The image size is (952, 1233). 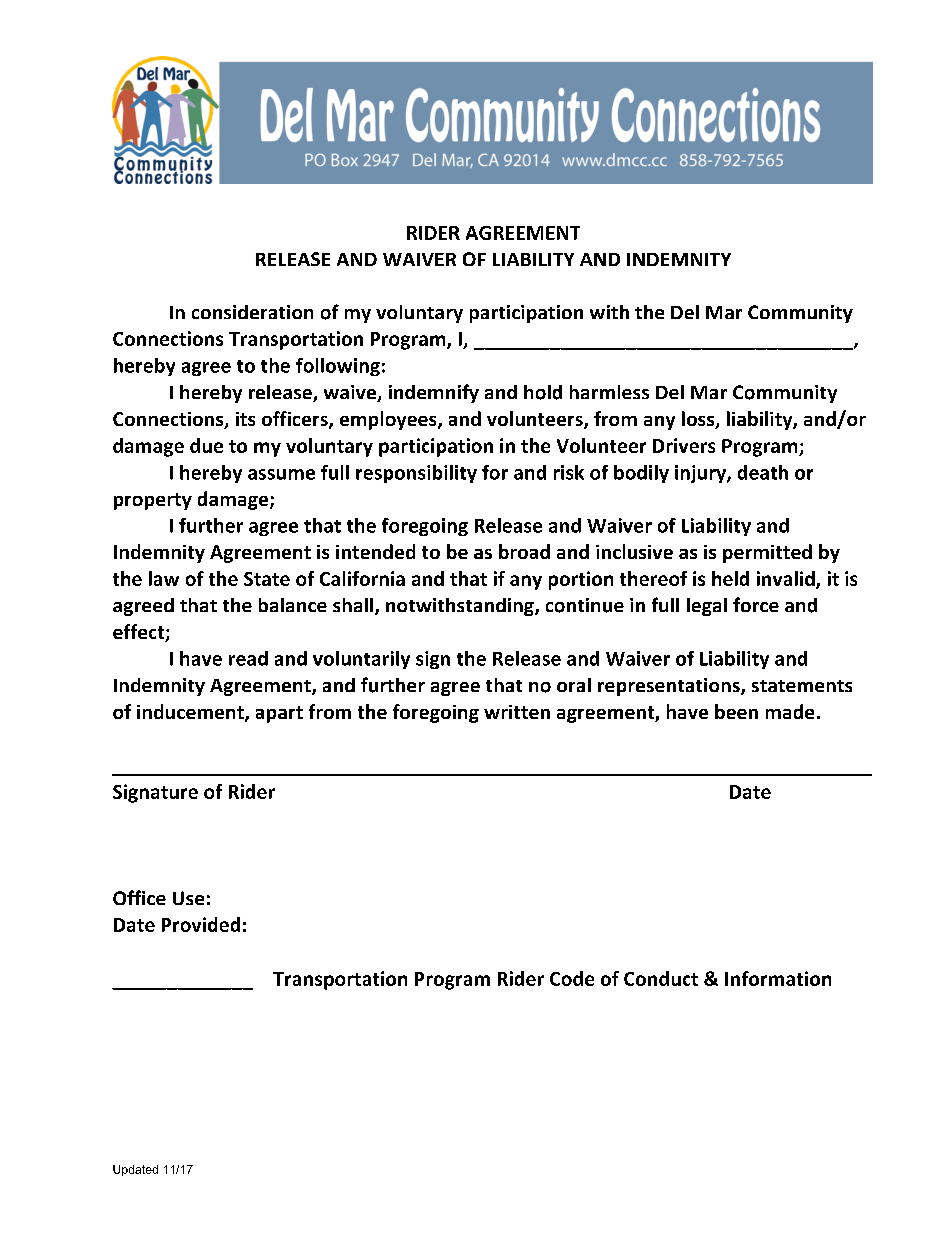 What do you see at coordinates (434, 393) in the image?
I see `indemnify` at bounding box center [434, 393].
